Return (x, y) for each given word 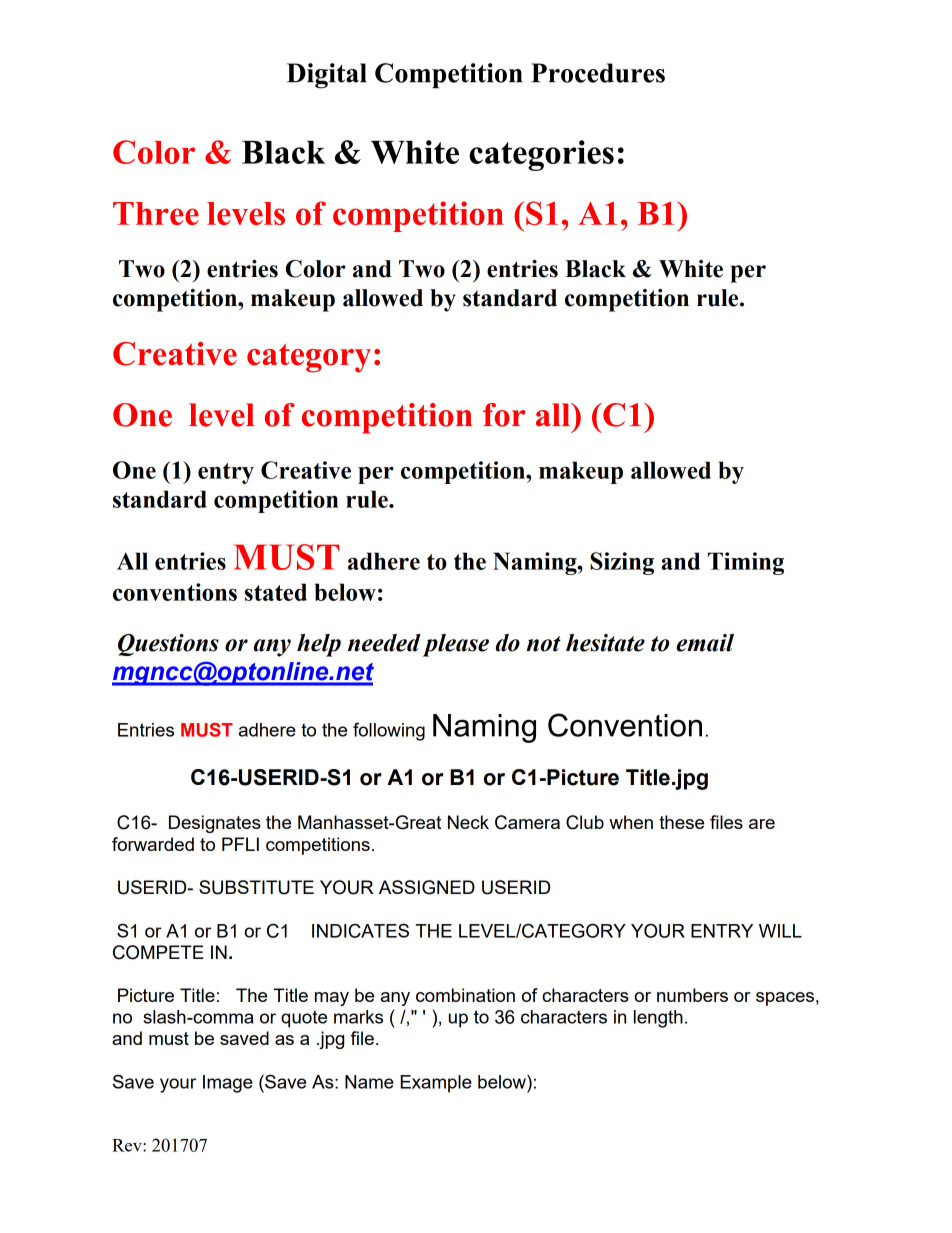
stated (276, 592)
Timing (746, 563)
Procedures (598, 73)
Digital (327, 76)
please (455, 645)
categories (541, 155)
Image (228, 1084)
